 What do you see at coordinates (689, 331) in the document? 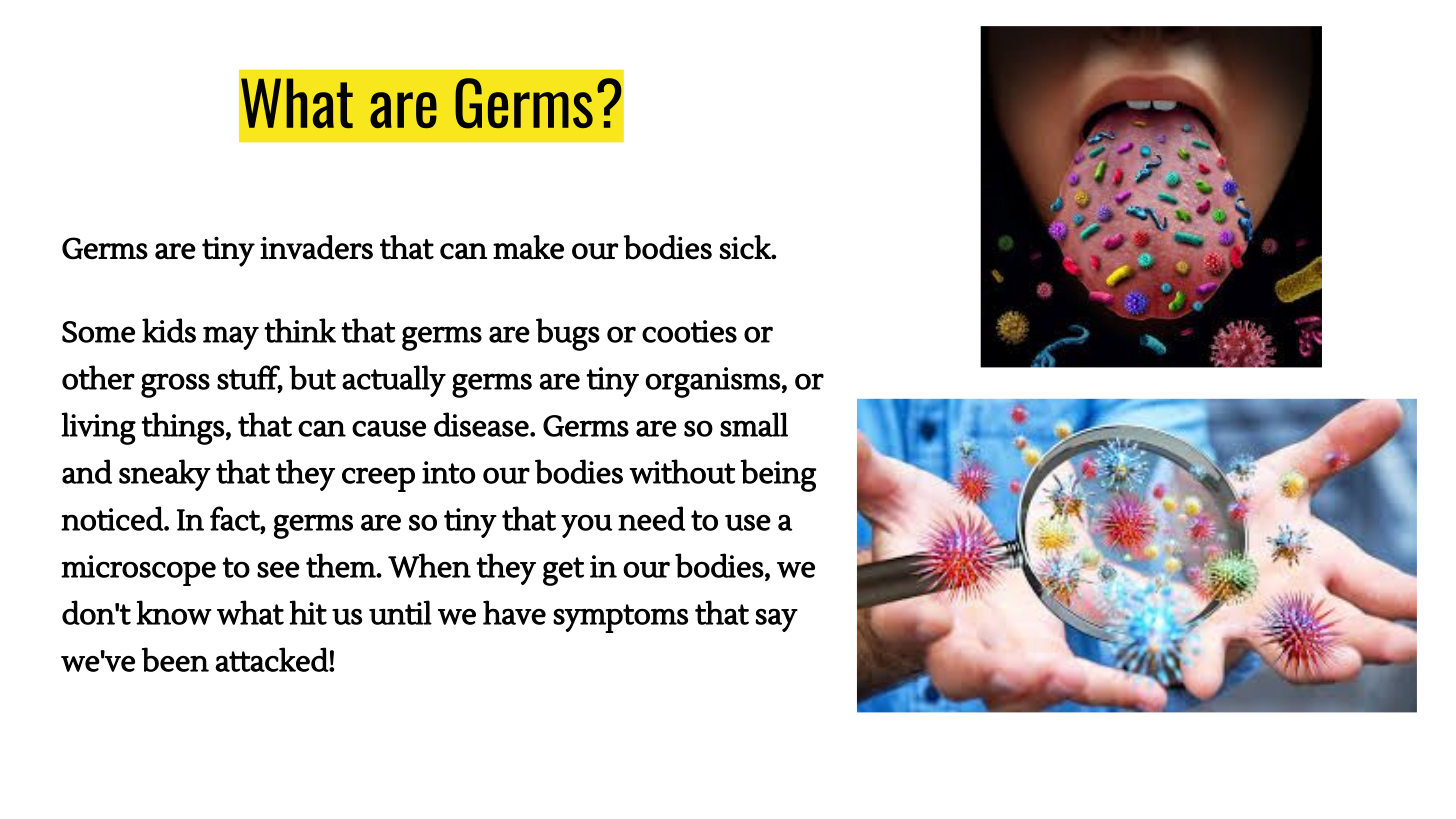
I see `cooties` at bounding box center [689, 331].
